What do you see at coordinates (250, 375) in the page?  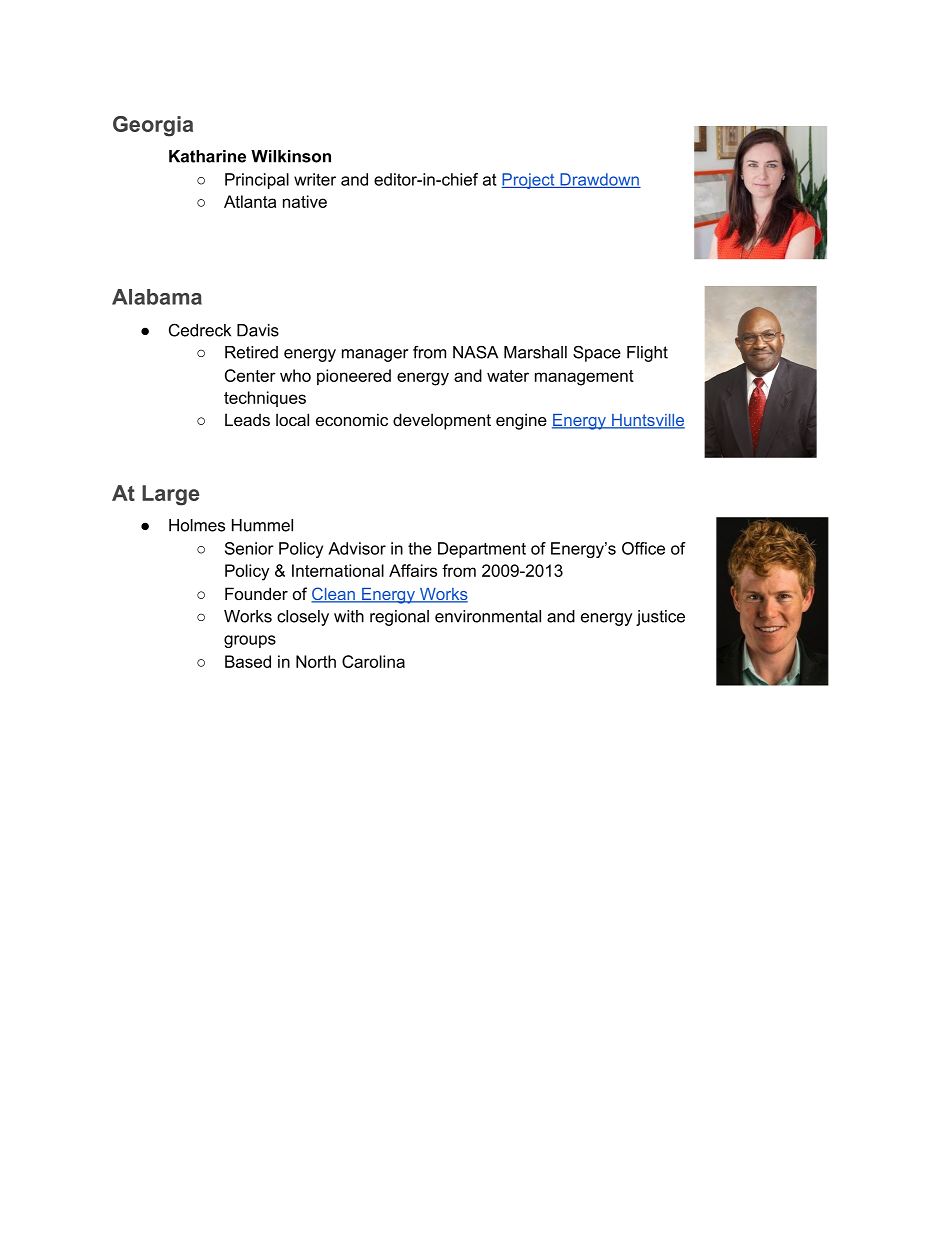 I see `Center` at bounding box center [250, 375].
